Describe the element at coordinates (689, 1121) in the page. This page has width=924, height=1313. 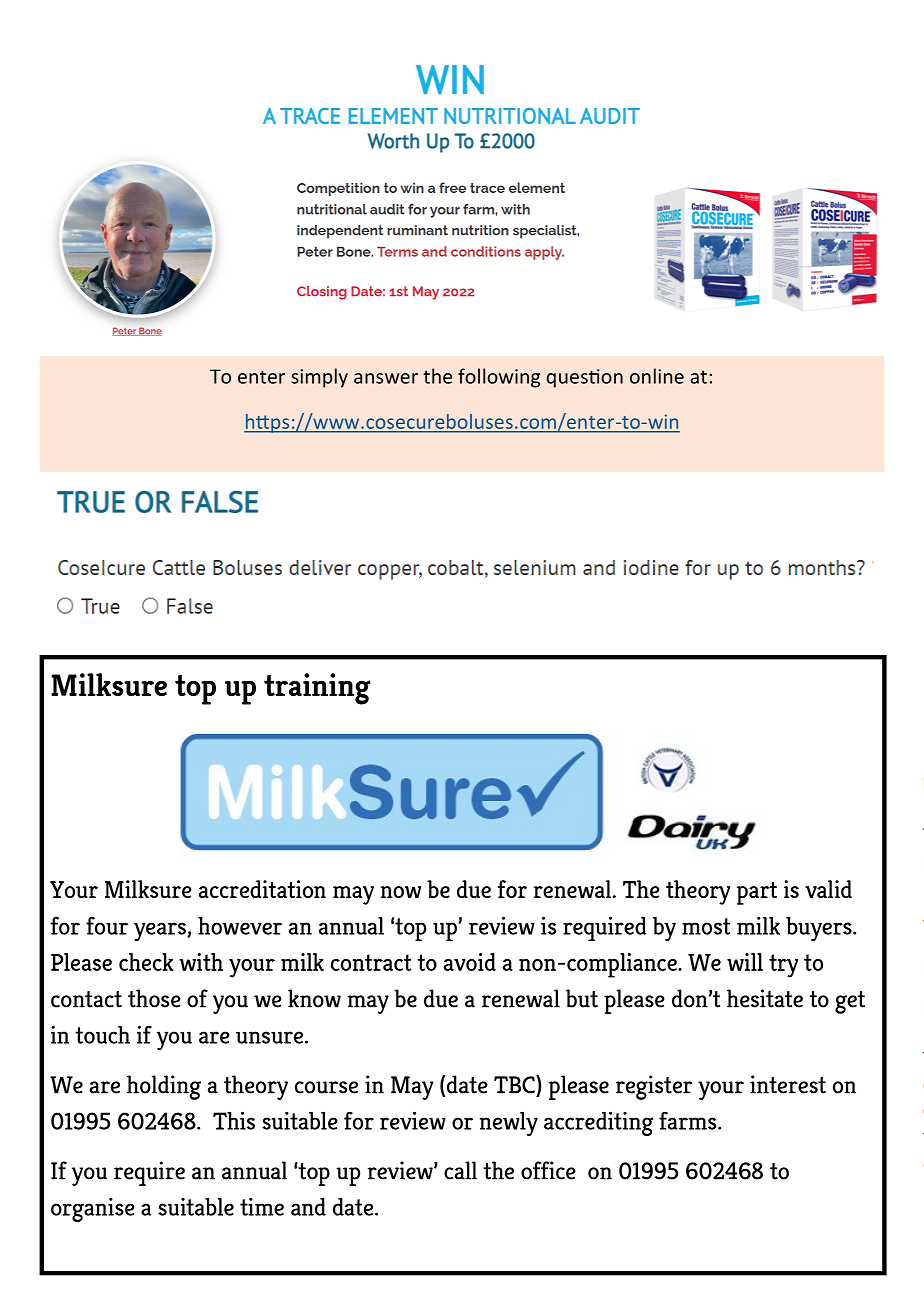
I see `farms` at that location.
